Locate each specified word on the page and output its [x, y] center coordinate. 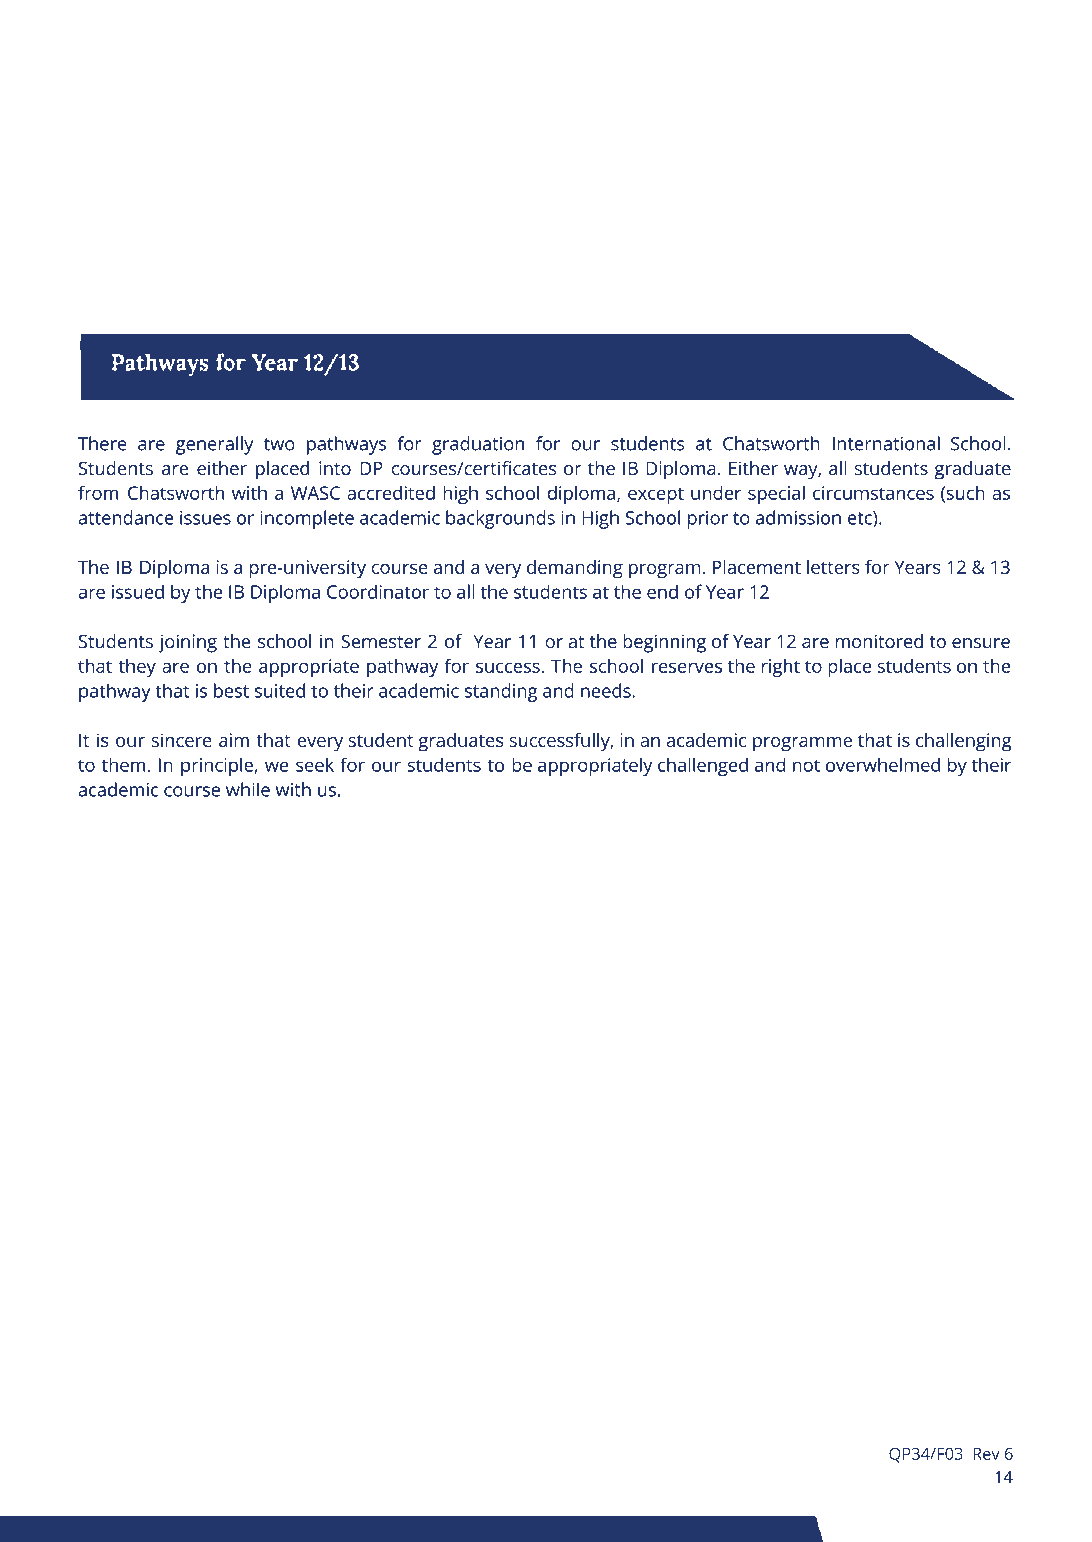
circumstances [873, 493]
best [231, 690]
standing [501, 692]
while [248, 789]
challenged [703, 766]
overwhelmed [883, 764]
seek [315, 764]
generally [214, 445]
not [806, 765]
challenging [964, 742]
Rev [986, 1454]
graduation [478, 445]
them [123, 764]
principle [218, 766]
